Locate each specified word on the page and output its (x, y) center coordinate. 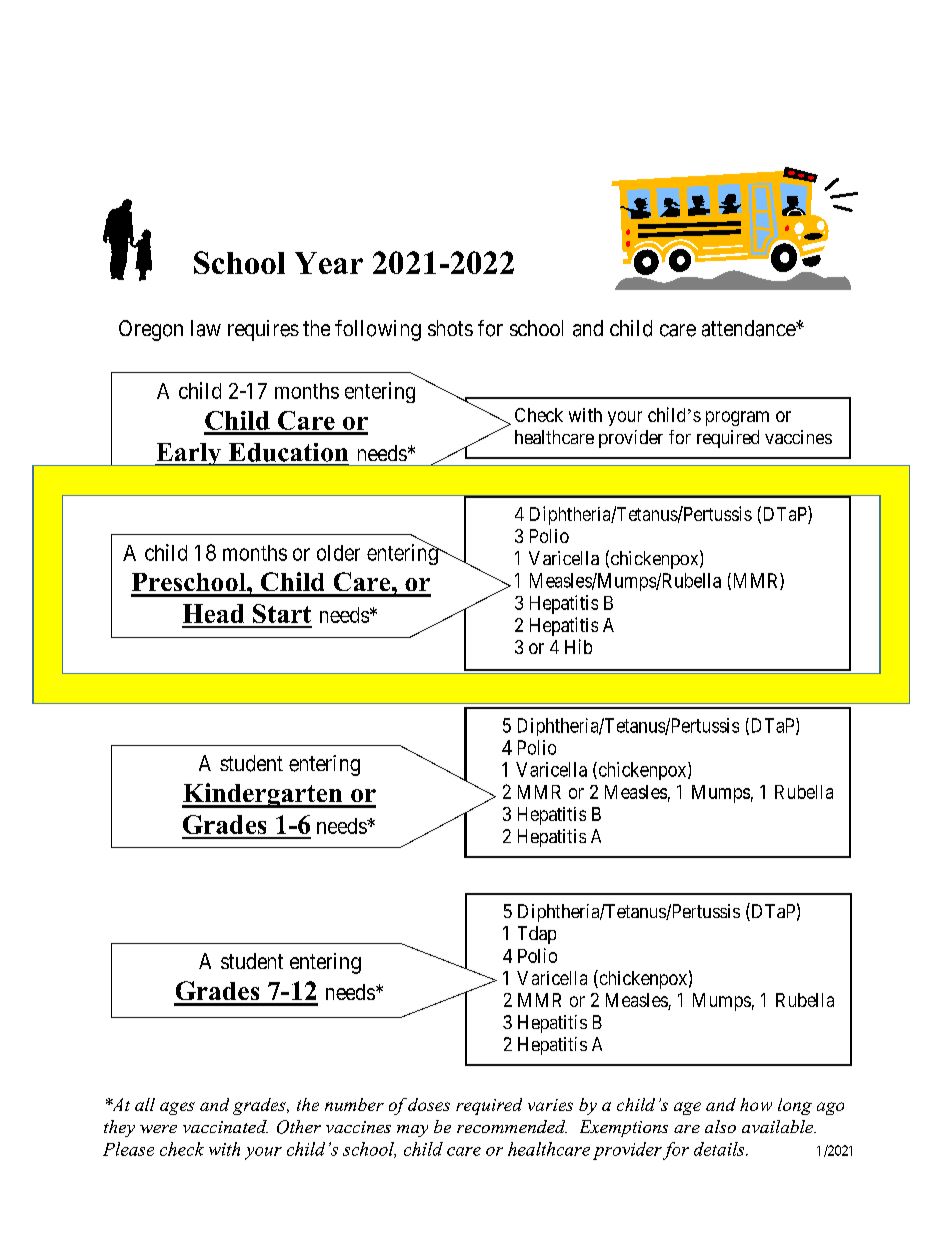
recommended (512, 1126)
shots (450, 328)
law (206, 328)
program (737, 418)
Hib (578, 646)
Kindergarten (263, 795)
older (338, 553)
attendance (749, 328)
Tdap (537, 935)
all (145, 1104)
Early (188, 454)
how (756, 1104)
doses (429, 1104)
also (720, 1126)
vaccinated (225, 1126)
